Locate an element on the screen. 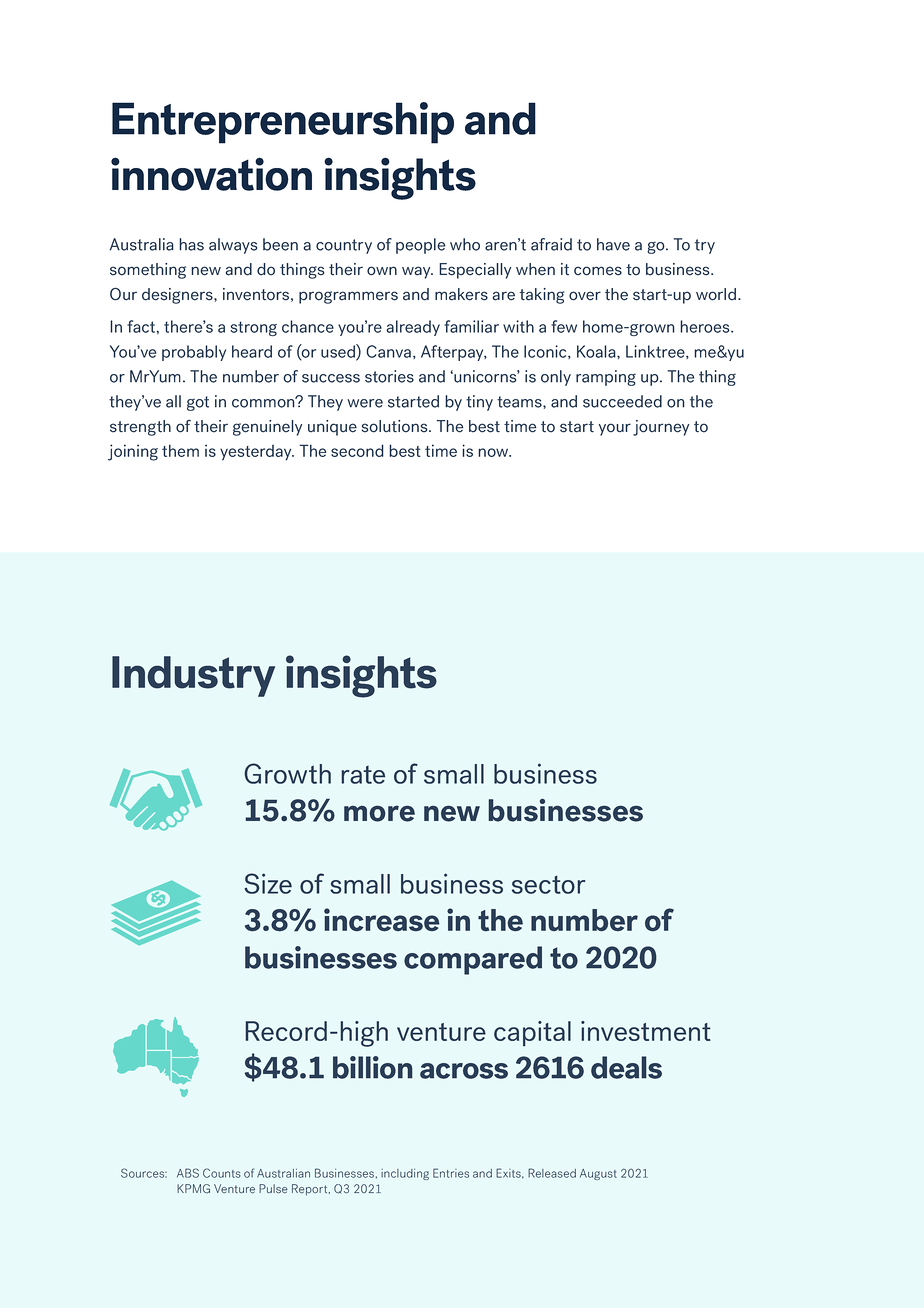 This screenshot has width=924, height=1308. your is located at coordinates (615, 429).
